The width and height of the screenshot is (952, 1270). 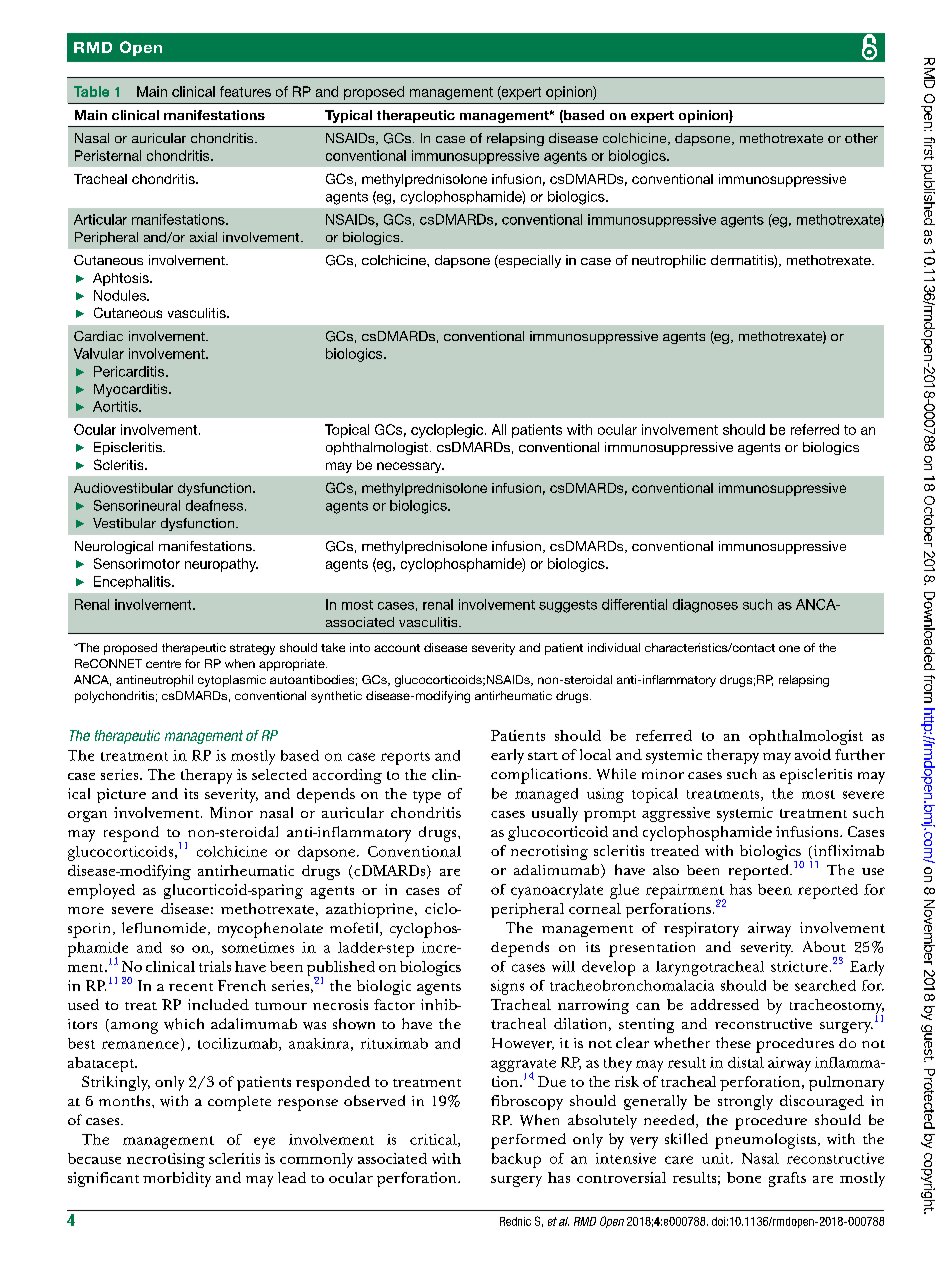 What do you see at coordinates (132, 390) in the screenshot?
I see `Myocarditis` at bounding box center [132, 390].
